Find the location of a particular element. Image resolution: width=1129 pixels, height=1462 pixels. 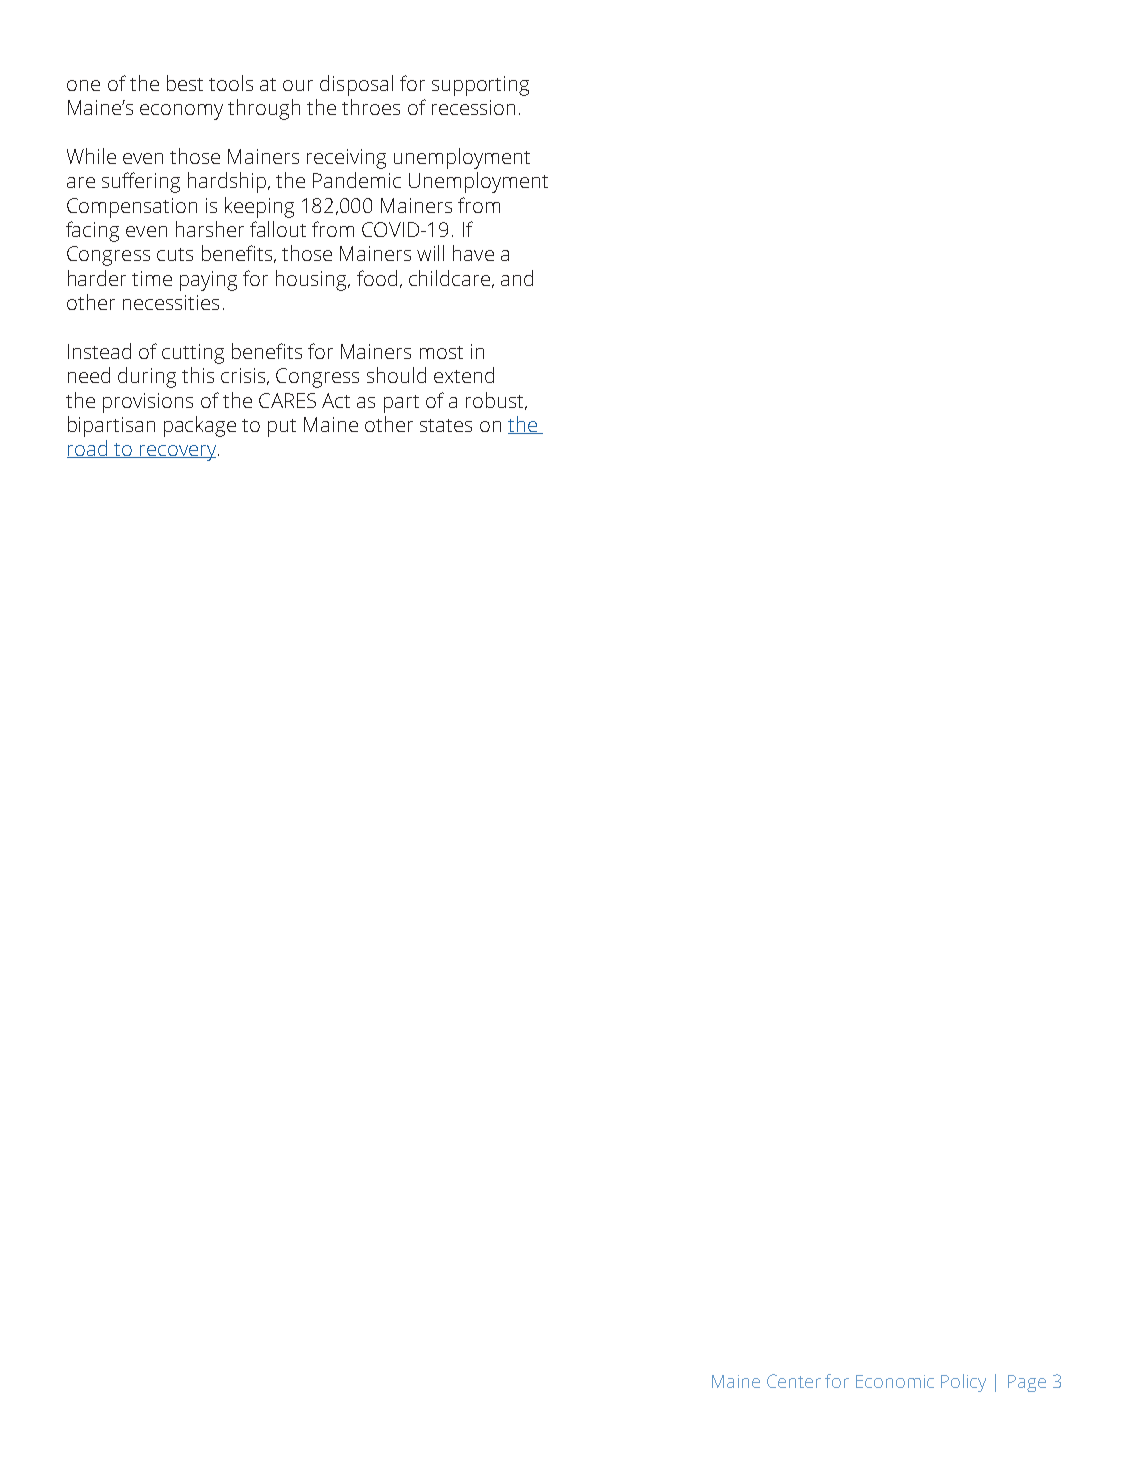

Center is located at coordinates (794, 1381).
